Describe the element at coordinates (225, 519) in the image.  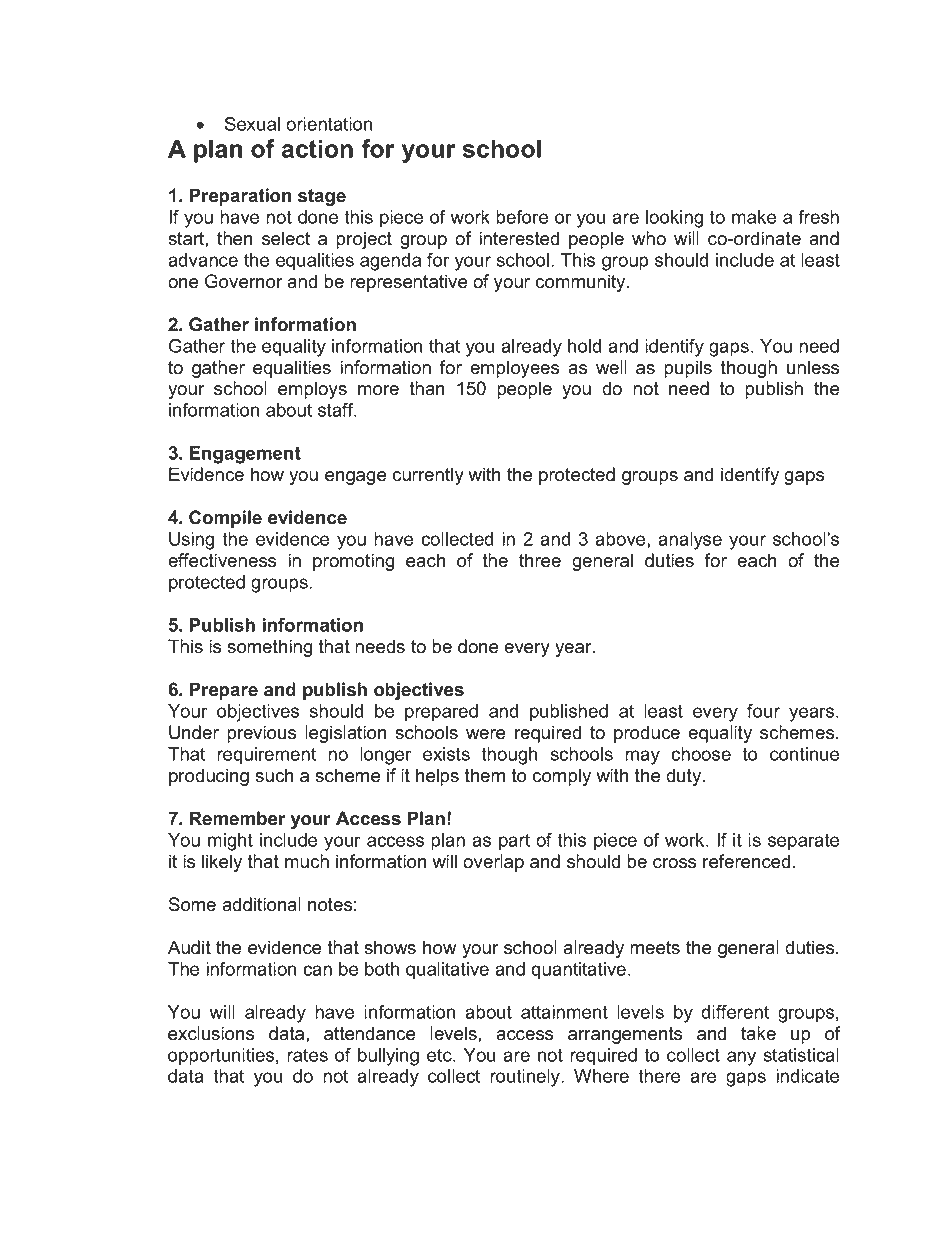
I see `Compile` at that location.
